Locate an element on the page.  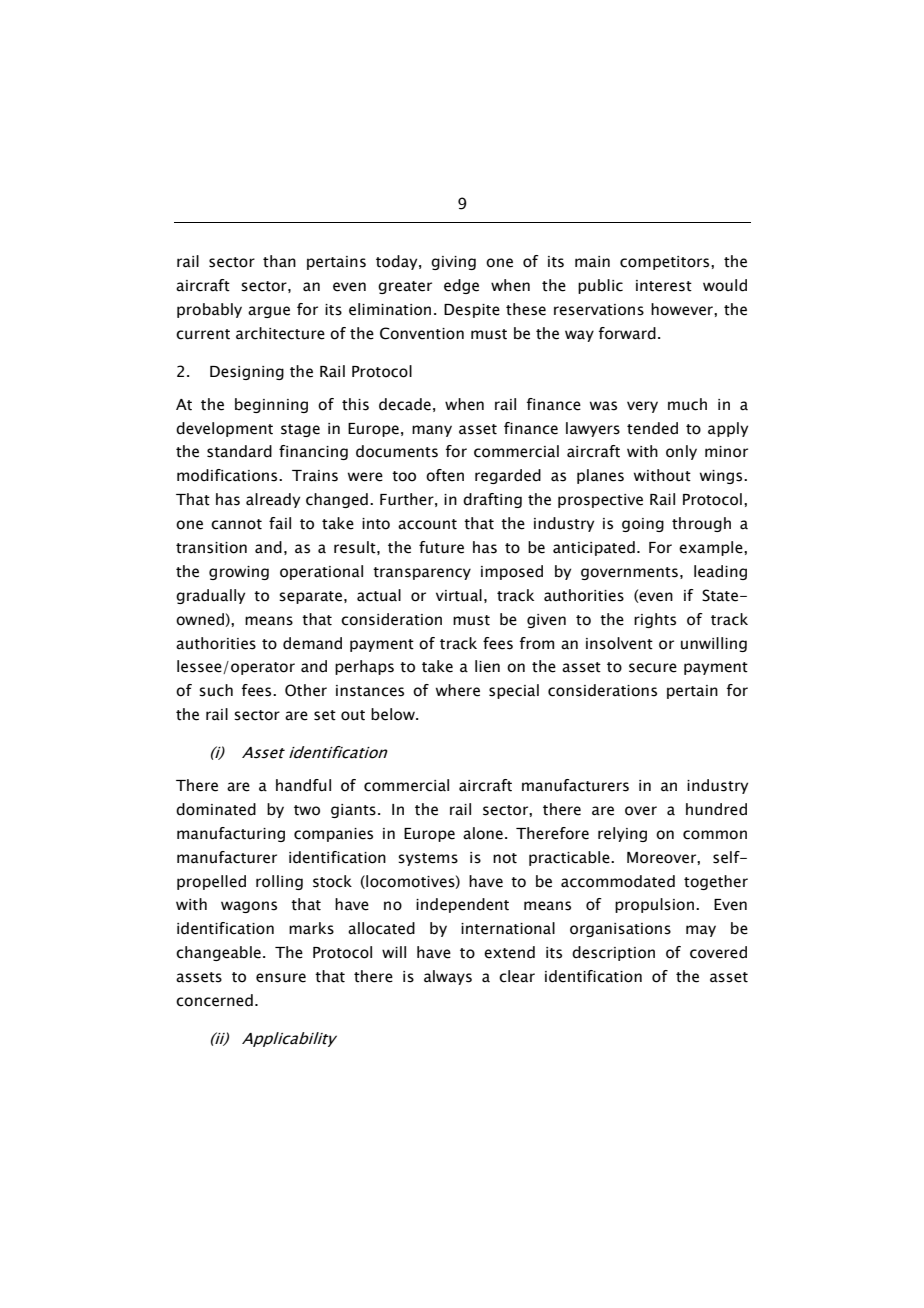
standard is located at coordinates (239, 451).
